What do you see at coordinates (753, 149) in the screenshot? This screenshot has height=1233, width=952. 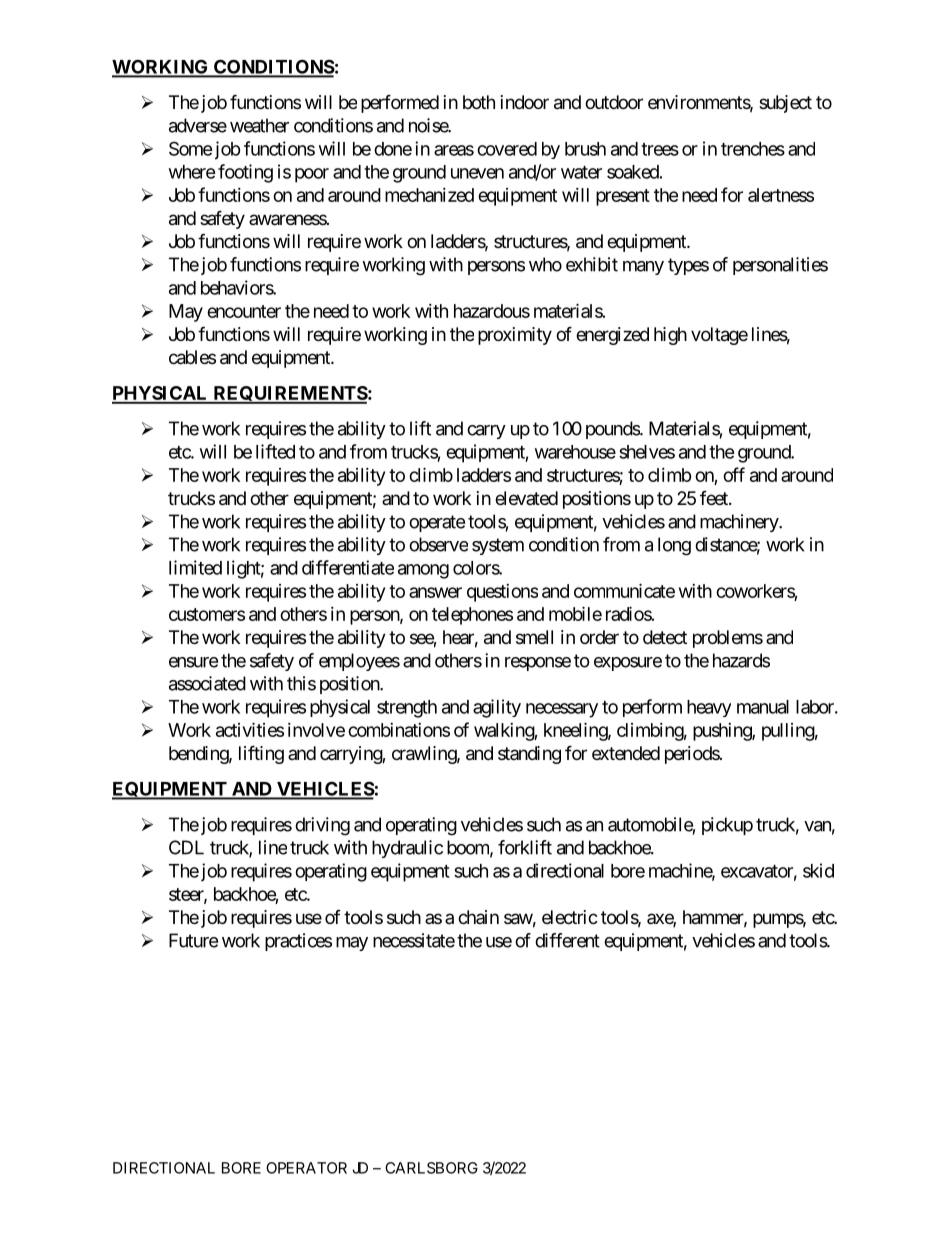 I see `trenches` at bounding box center [753, 149].
